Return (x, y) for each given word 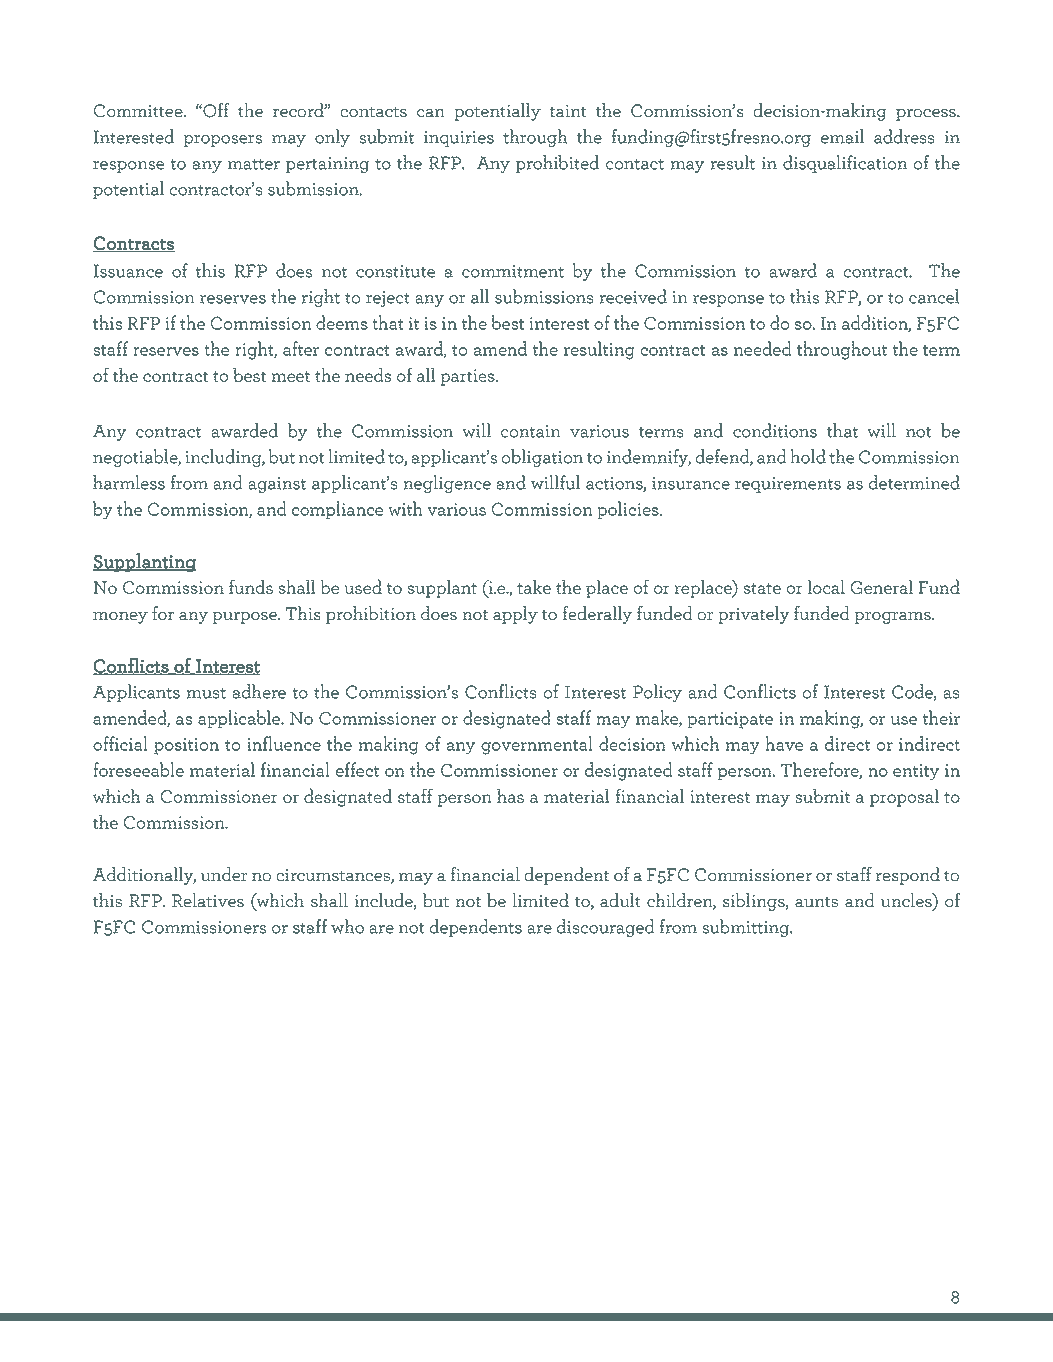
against (277, 485)
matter (254, 164)
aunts (816, 902)
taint (567, 111)
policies (629, 510)
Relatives (208, 900)
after (301, 348)
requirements (788, 485)
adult (620, 900)
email (842, 136)
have (784, 743)
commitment (513, 271)
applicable (240, 719)
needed (762, 348)
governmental (537, 745)
